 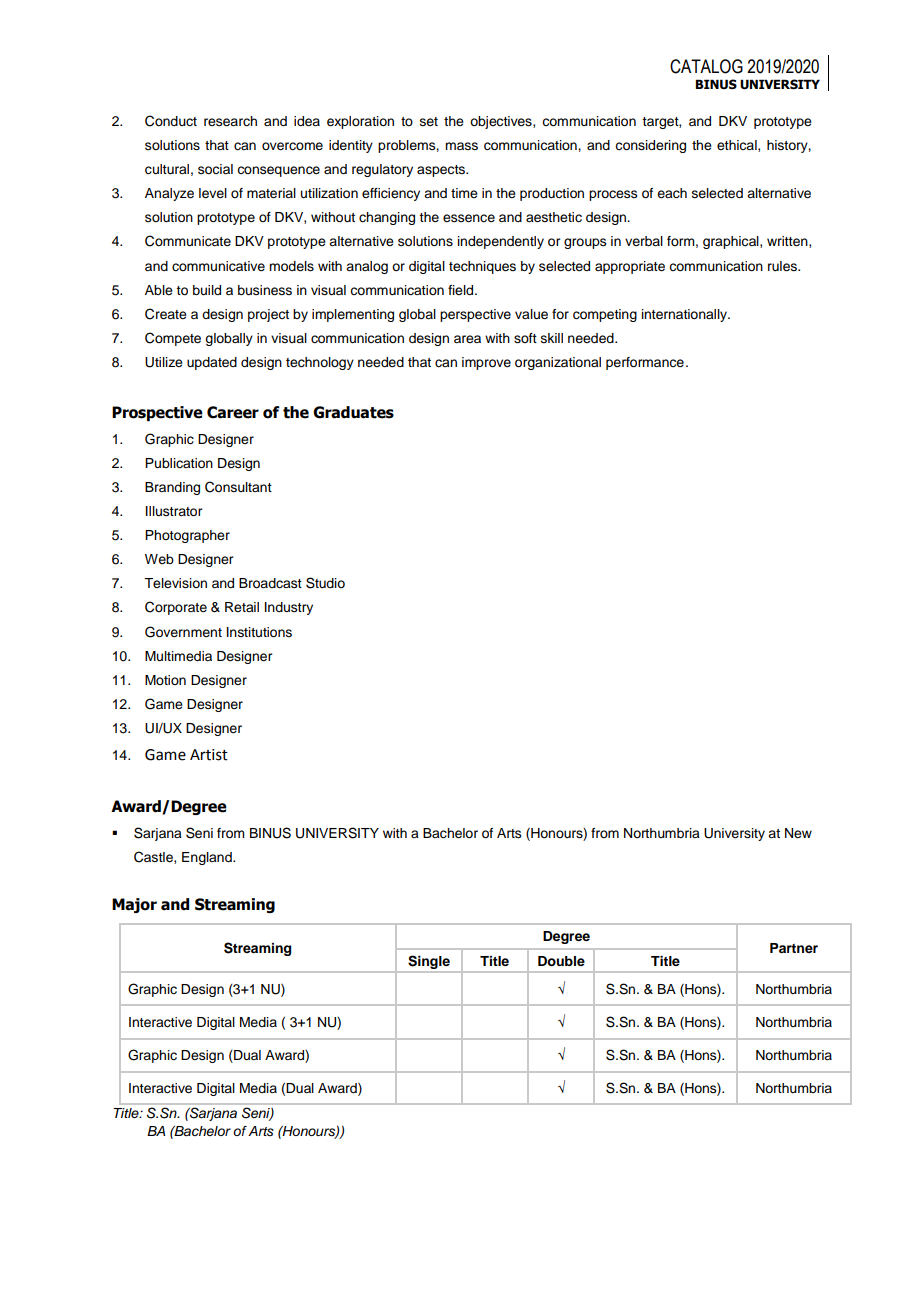 What do you see at coordinates (289, 608) in the screenshot?
I see `Industry` at bounding box center [289, 608].
